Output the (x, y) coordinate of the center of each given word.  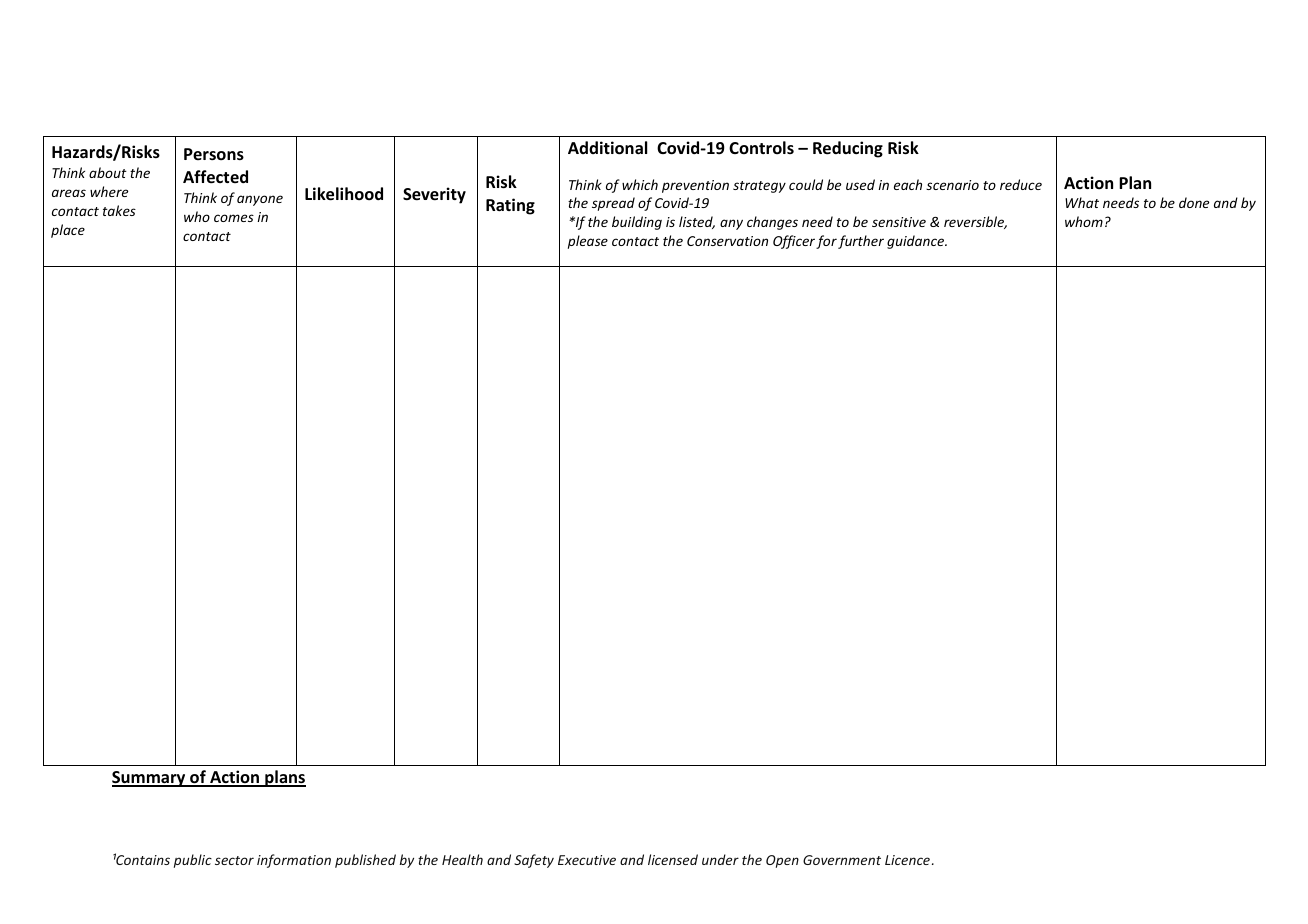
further (861, 242)
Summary (150, 779)
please (588, 242)
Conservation (727, 241)
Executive (587, 860)
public (193, 861)
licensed (673, 859)
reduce (1021, 184)
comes (234, 218)
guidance (917, 242)
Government (842, 860)
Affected (215, 177)
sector (234, 860)
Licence (907, 860)
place (68, 231)
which (640, 184)
